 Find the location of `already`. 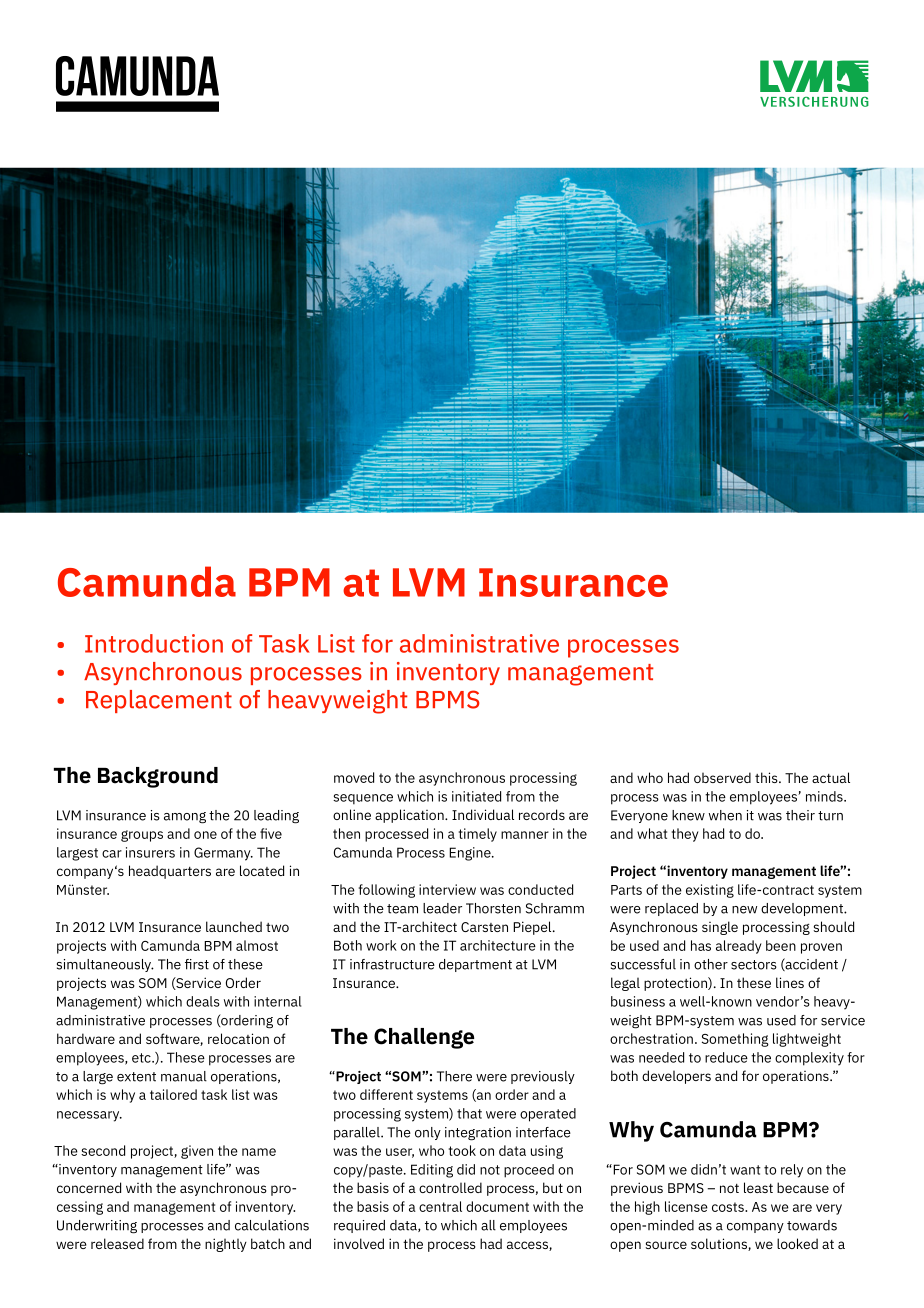

already is located at coordinates (738, 947).
